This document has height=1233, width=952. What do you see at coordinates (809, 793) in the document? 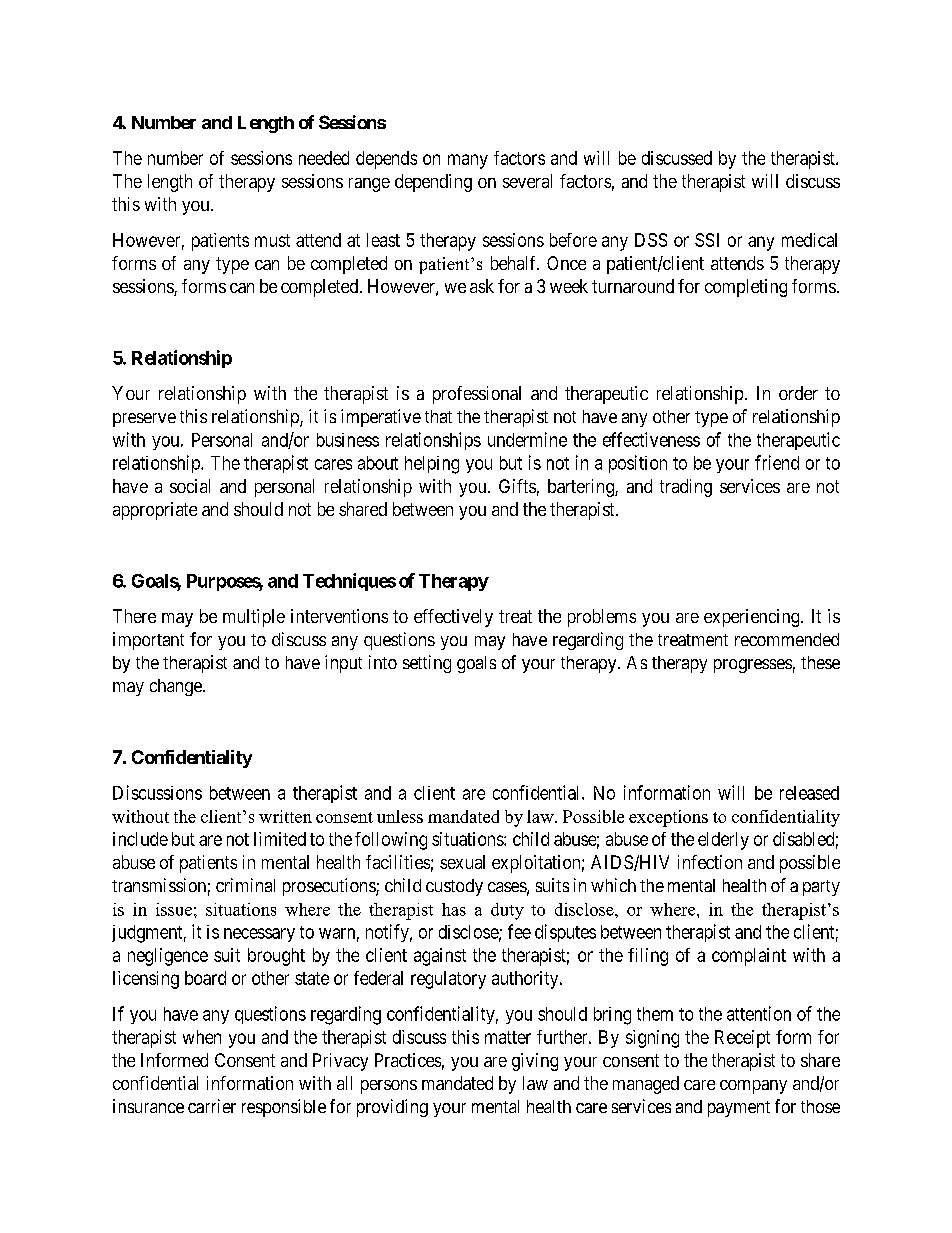
I see `released` at bounding box center [809, 793].
